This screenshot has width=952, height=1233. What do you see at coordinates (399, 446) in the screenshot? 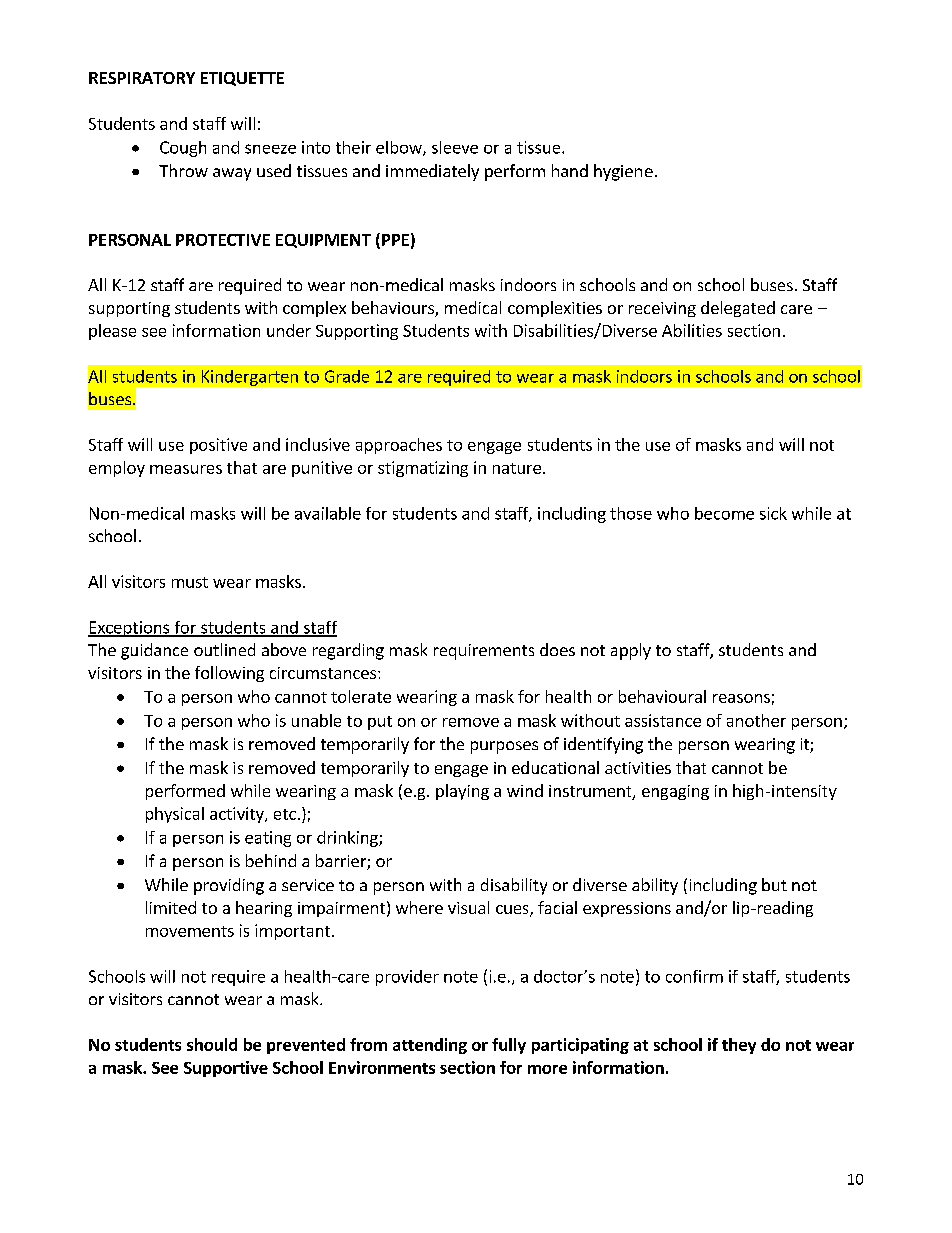
I see `approaches` at bounding box center [399, 446].
